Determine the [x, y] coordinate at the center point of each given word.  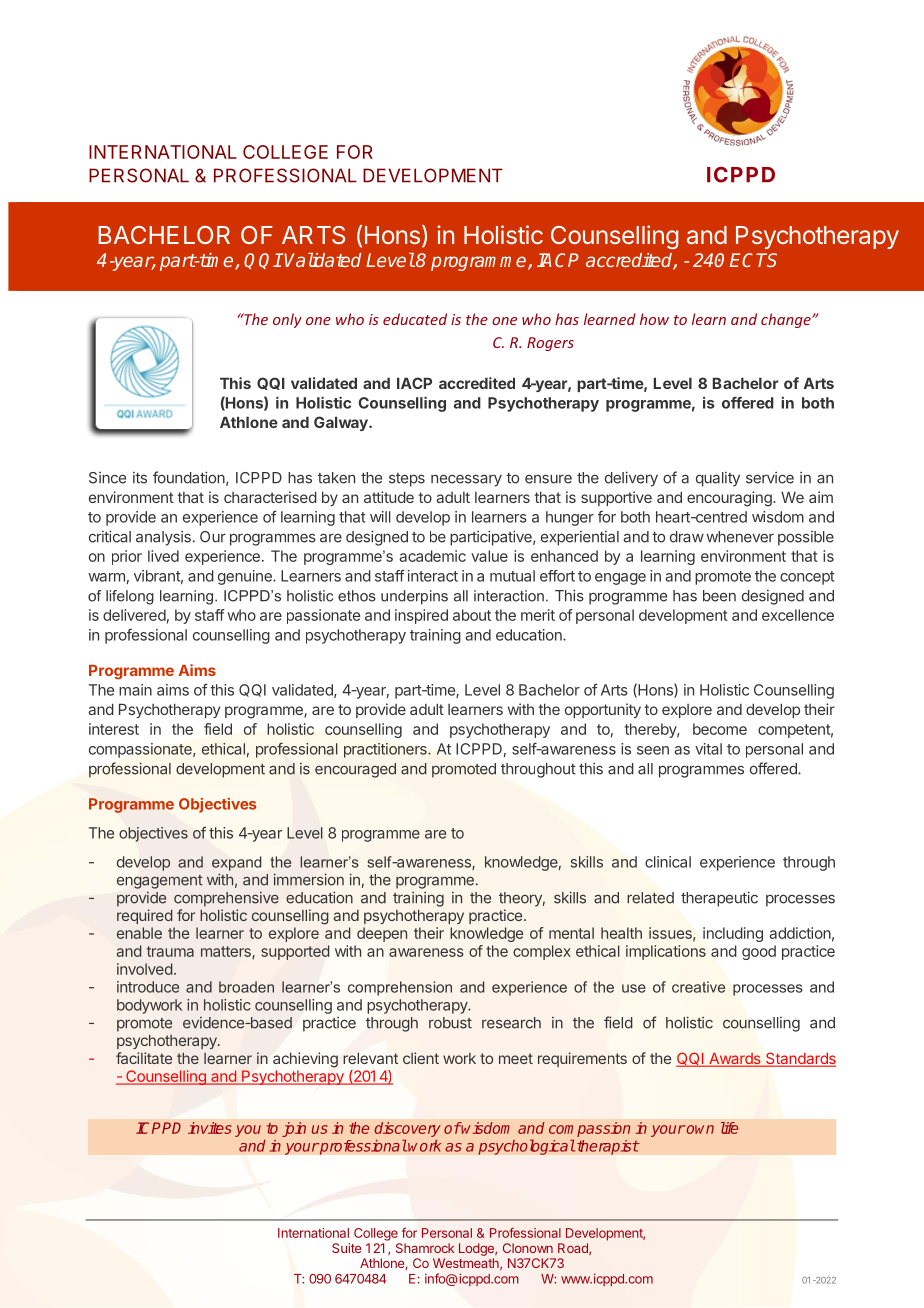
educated [415, 319]
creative [698, 987]
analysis [163, 538]
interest [114, 729]
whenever [740, 537]
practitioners [386, 750]
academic [432, 556]
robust [450, 1023]
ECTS [753, 260]
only [287, 320]
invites [210, 1128]
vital [708, 749]
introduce [148, 987]
